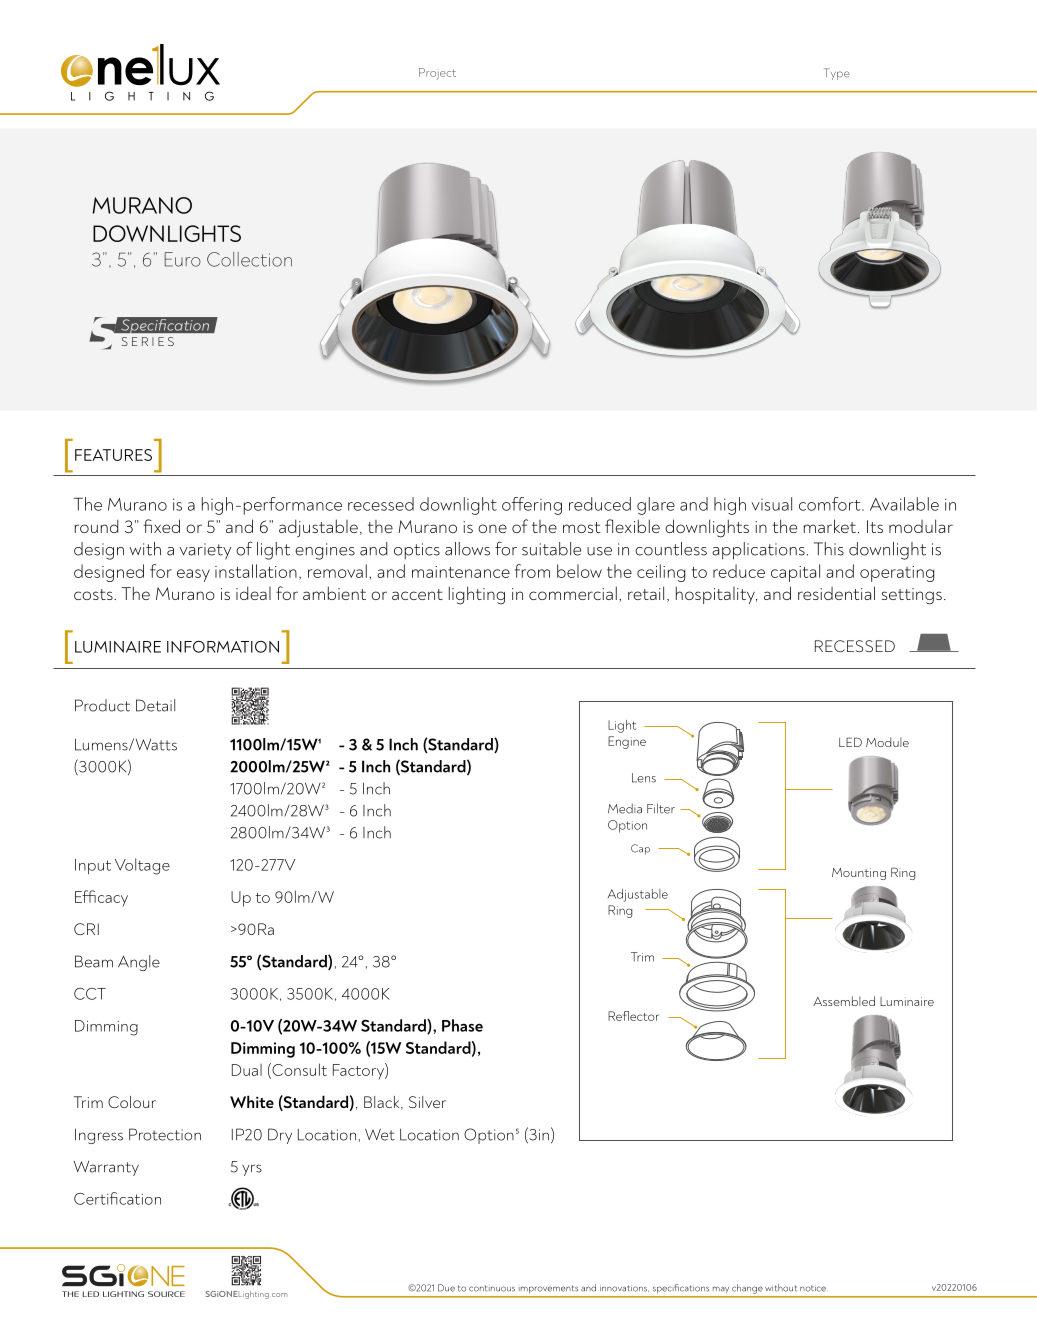 The height and width of the screenshot is (1343, 1037). I want to click on commercial, so click(573, 593).
